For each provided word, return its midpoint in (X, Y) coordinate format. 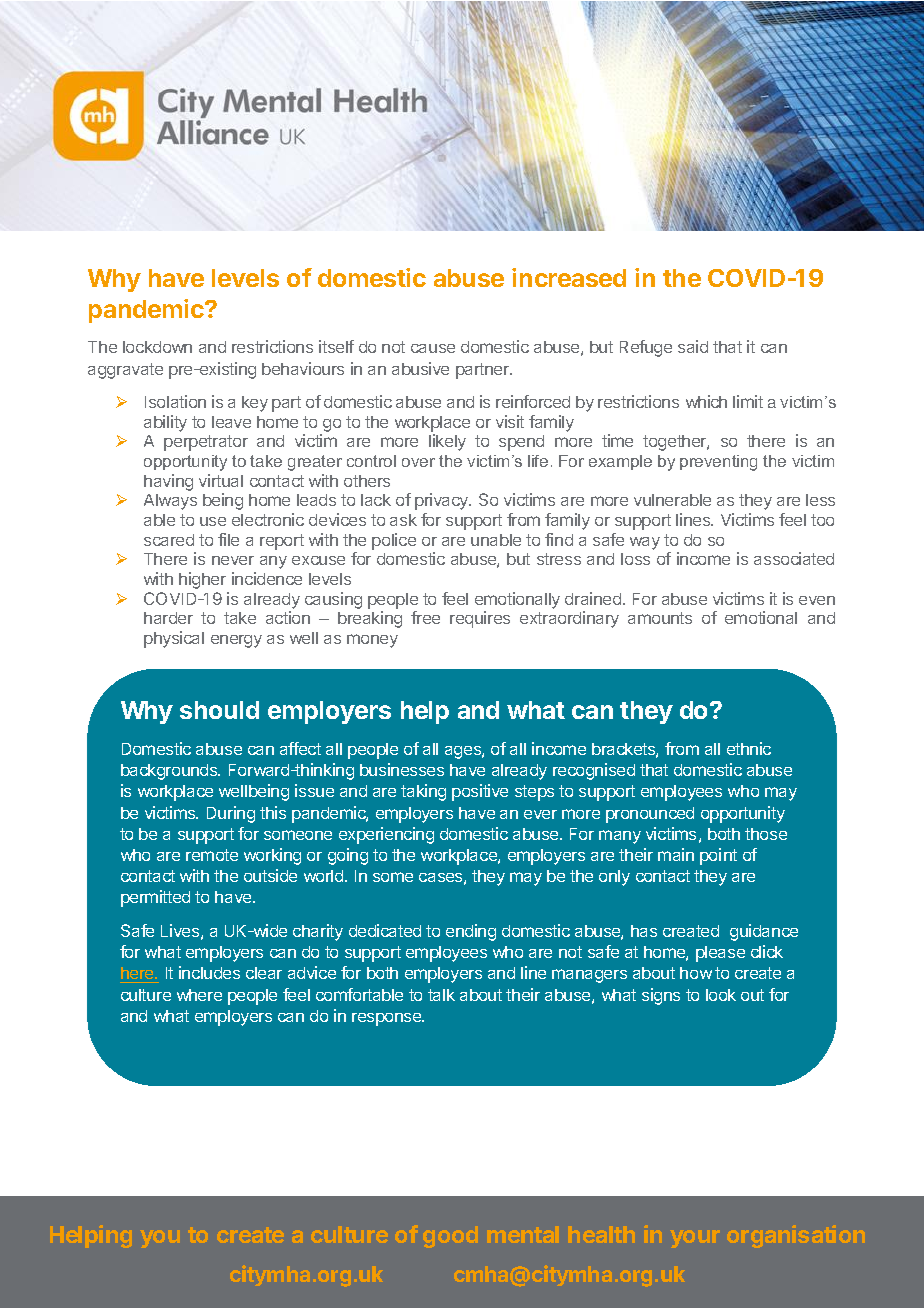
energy (236, 641)
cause (433, 348)
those (766, 834)
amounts (660, 618)
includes (209, 972)
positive (480, 792)
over (418, 462)
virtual (221, 480)
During (231, 814)
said (693, 346)
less (820, 500)
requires (480, 619)
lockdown (157, 347)
